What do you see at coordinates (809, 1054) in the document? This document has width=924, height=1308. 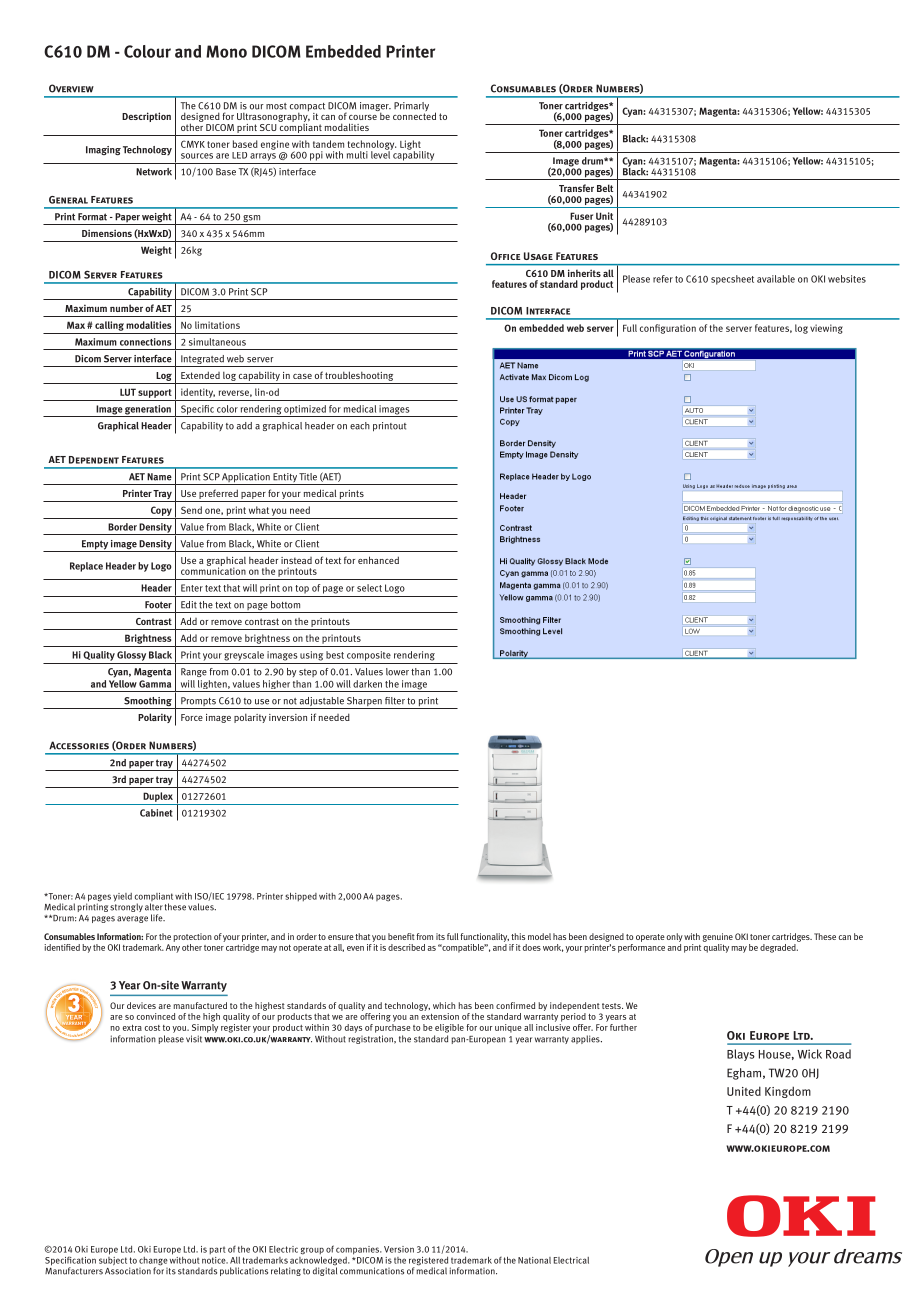 I see `Wick` at bounding box center [809, 1054].
